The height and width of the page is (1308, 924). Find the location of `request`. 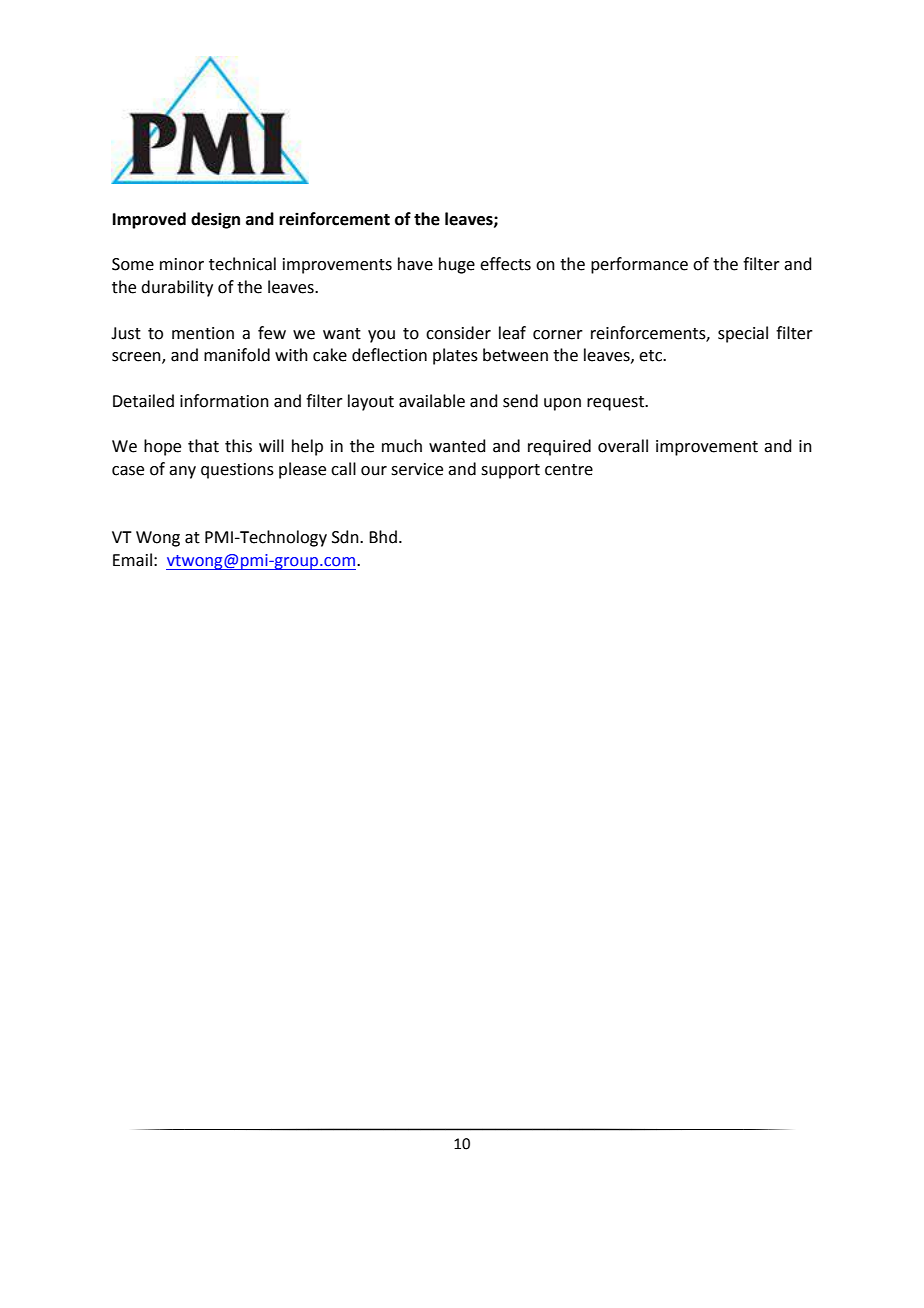

request is located at coordinates (617, 403).
